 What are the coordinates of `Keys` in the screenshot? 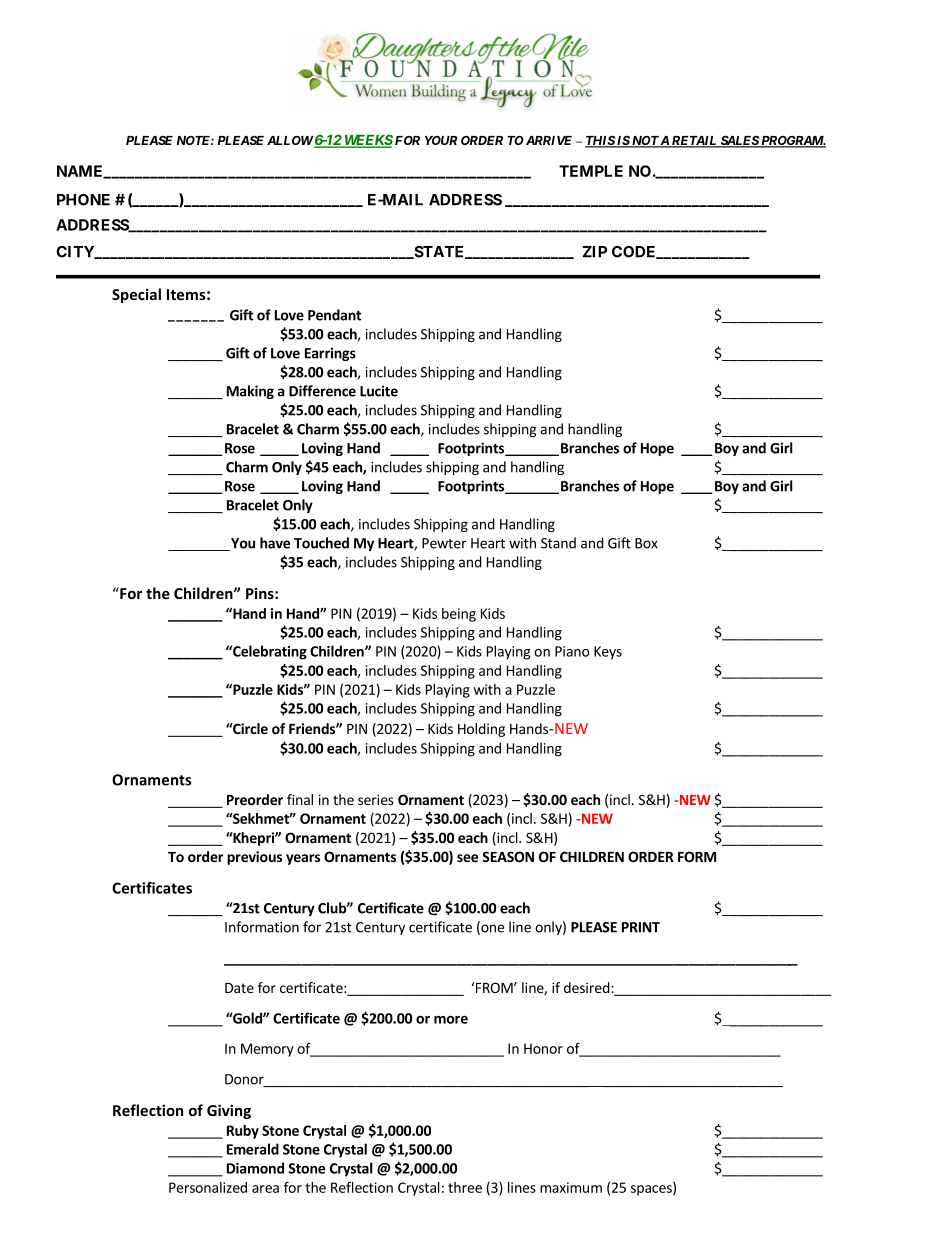 It's located at (608, 653).
